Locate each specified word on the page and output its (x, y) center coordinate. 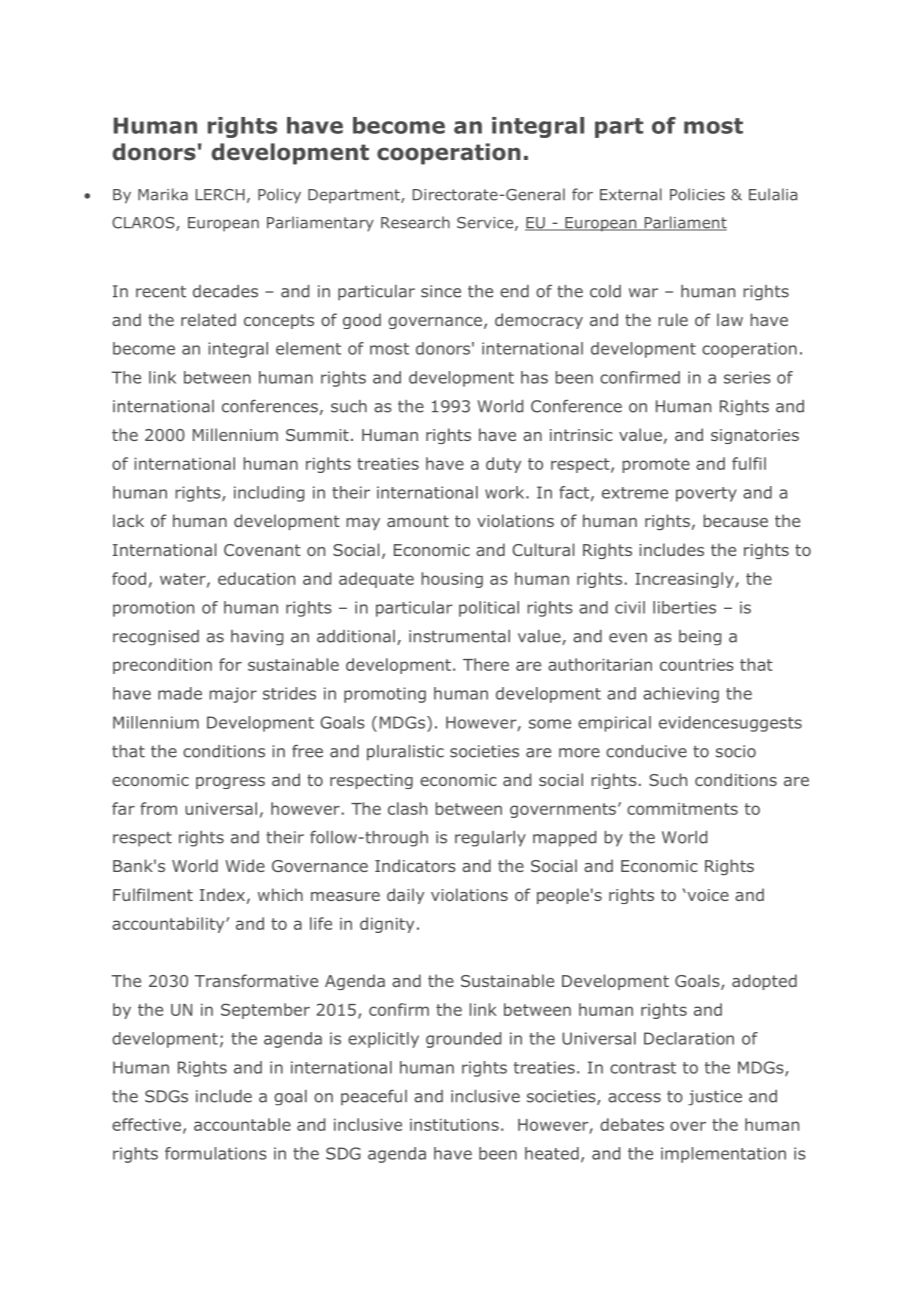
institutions (454, 1125)
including (269, 494)
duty (503, 465)
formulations (216, 1153)
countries (697, 665)
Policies (697, 194)
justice (715, 1098)
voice (707, 895)
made (180, 693)
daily (405, 896)
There (486, 664)
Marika (163, 194)
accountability (169, 925)
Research (415, 222)
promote (656, 465)
